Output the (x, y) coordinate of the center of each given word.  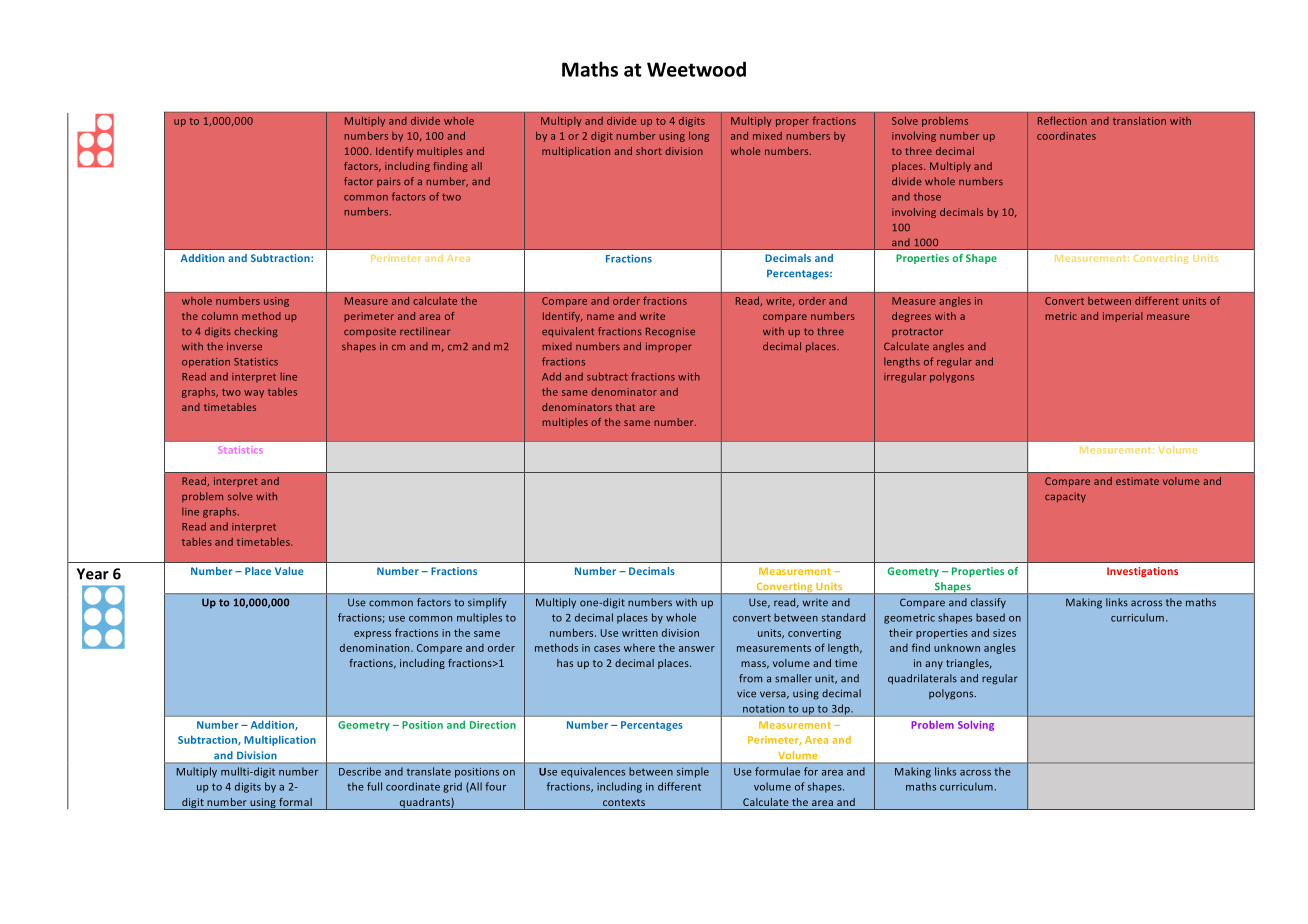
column (220, 316)
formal (295, 802)
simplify (487, 603)
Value (289, 571)
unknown (957, 648)
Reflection (1062, 120)
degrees (911, 317)
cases (607, 649)
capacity (1065, 498)
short (649, 151)
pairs (389, 182)
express (372, 635)
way (254, 394)
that (625, 407)
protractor (917, 332)
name (600, 317)
